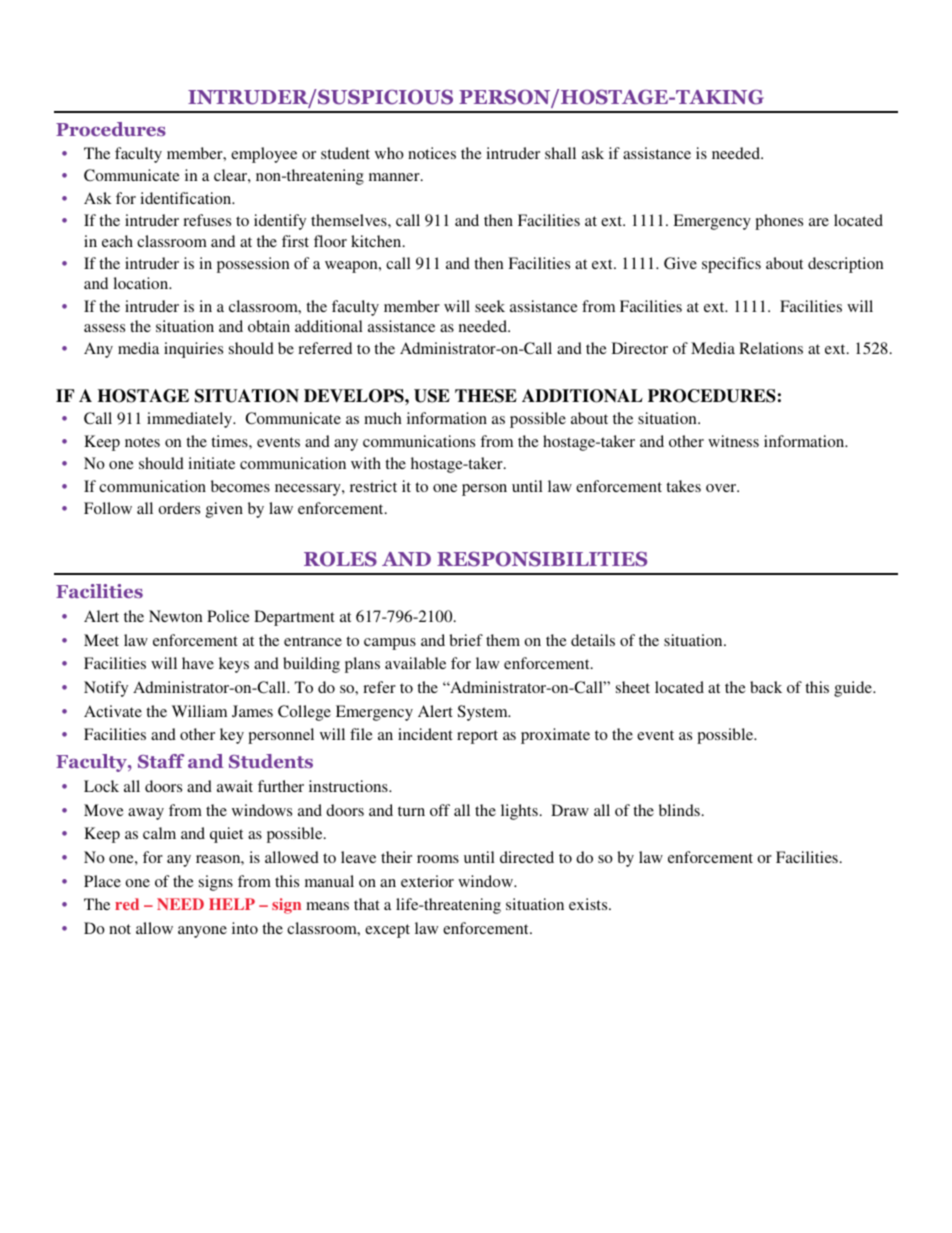  I want to click on notices, so click(432, 153).
